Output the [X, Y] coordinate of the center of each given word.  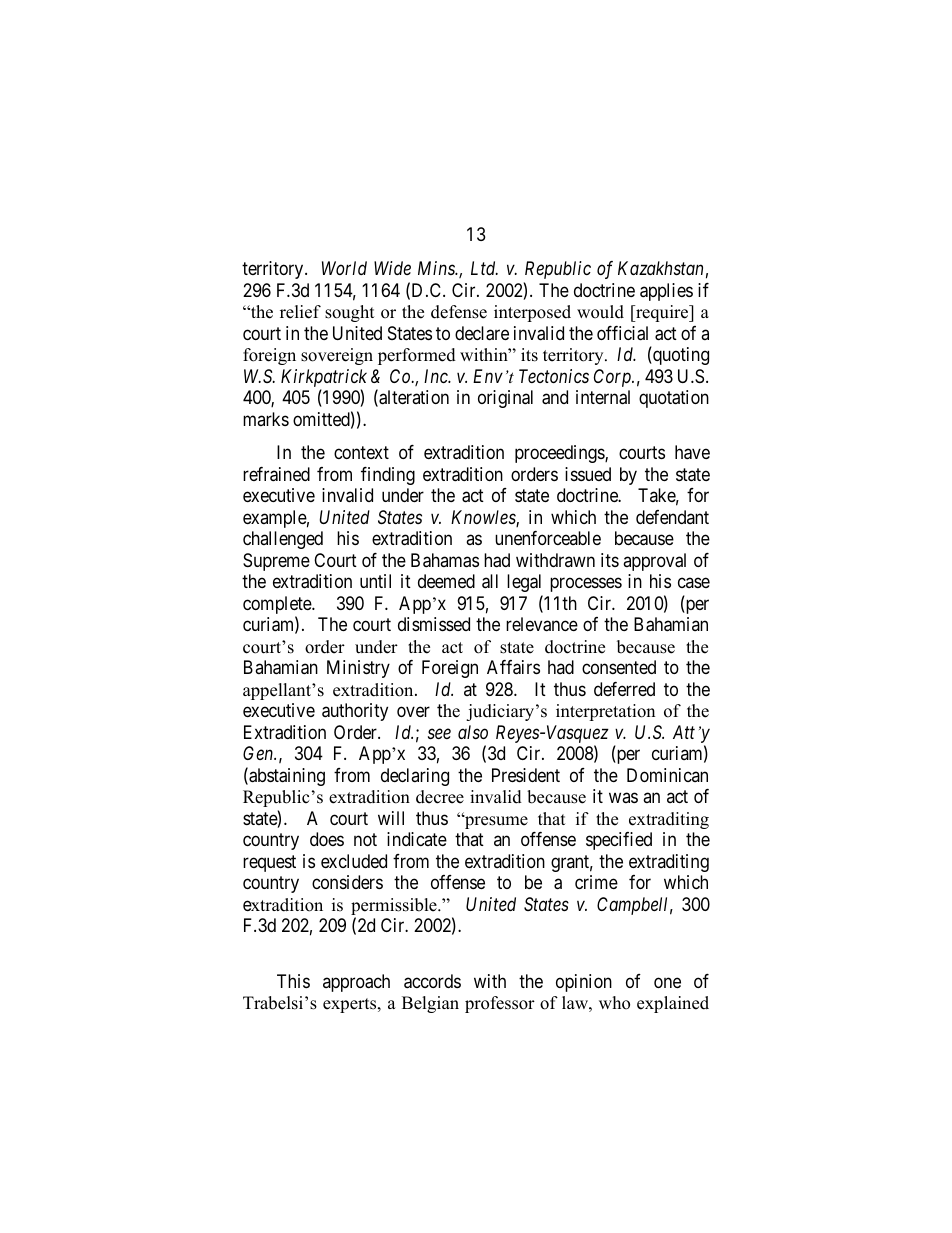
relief [300, 312]
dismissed [434, 624]
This [293, 981]
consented [619, 667]
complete [278, 606]
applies [666, 292]
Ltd [484, 268]
